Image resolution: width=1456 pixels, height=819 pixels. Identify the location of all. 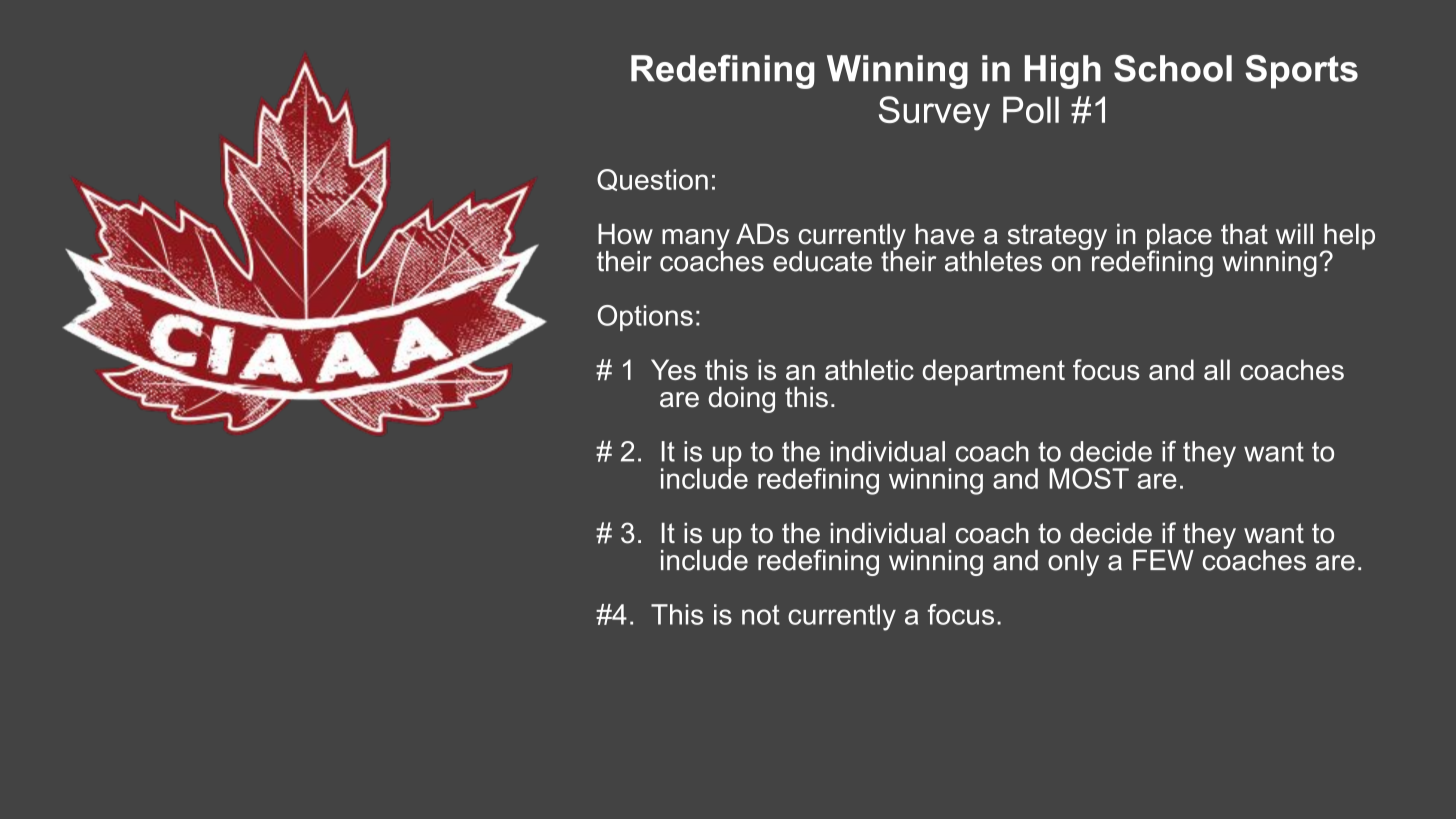
(1217, 369).
